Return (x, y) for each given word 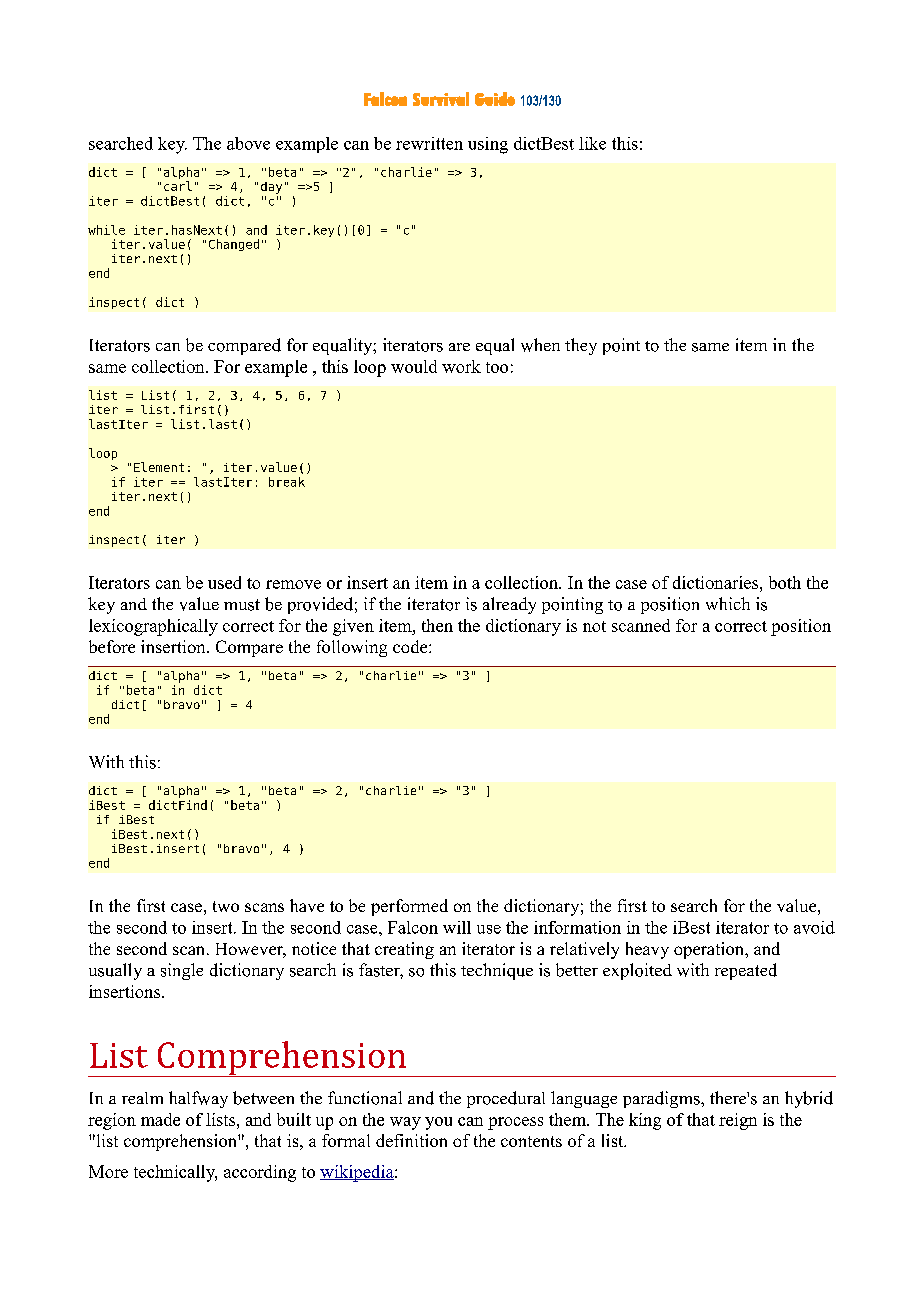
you (438, 1123)
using (488, 145)
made (160, 1119)
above (248, 143)
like (592, 143)
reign (738, 1121)
